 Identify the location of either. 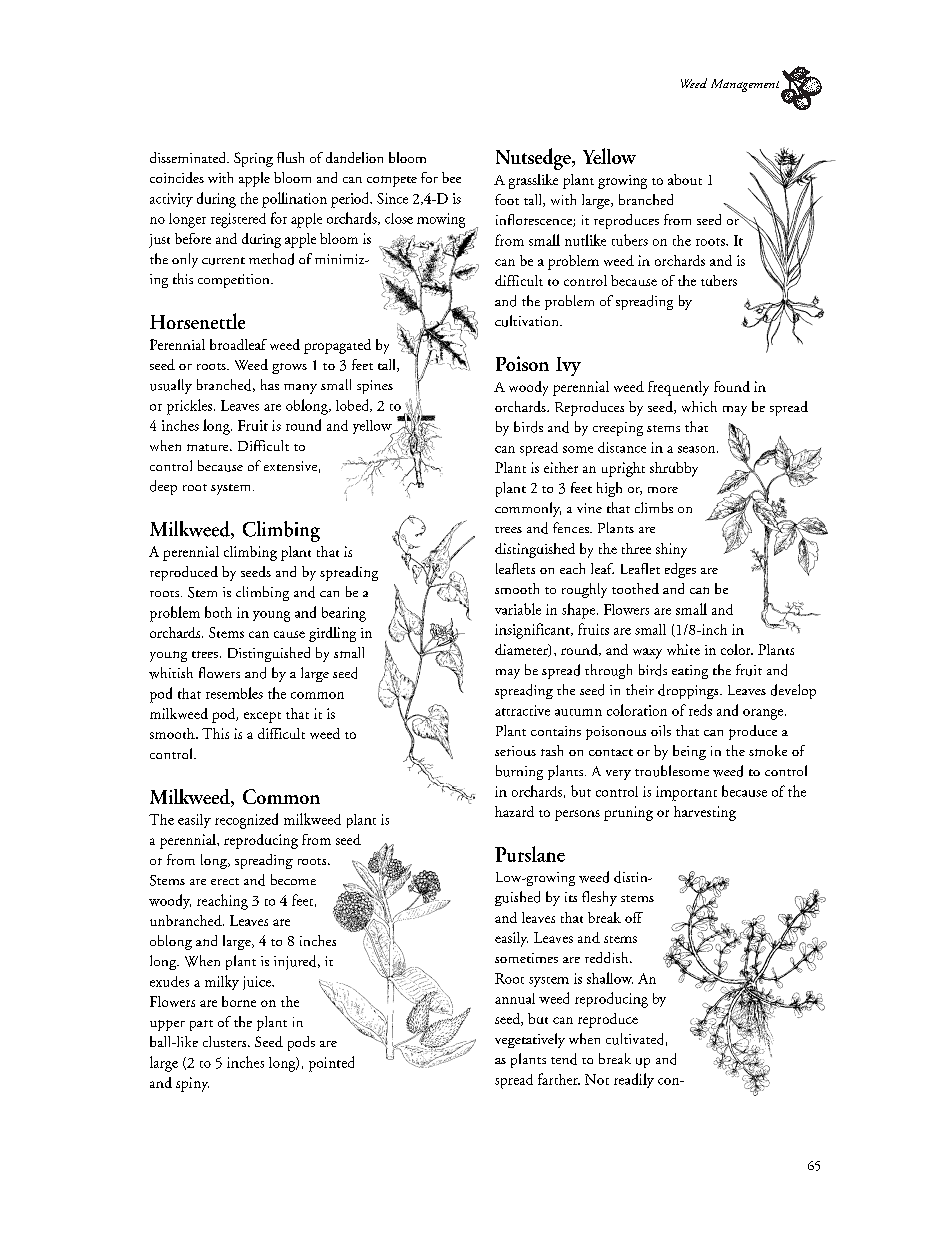
(561, 467).
